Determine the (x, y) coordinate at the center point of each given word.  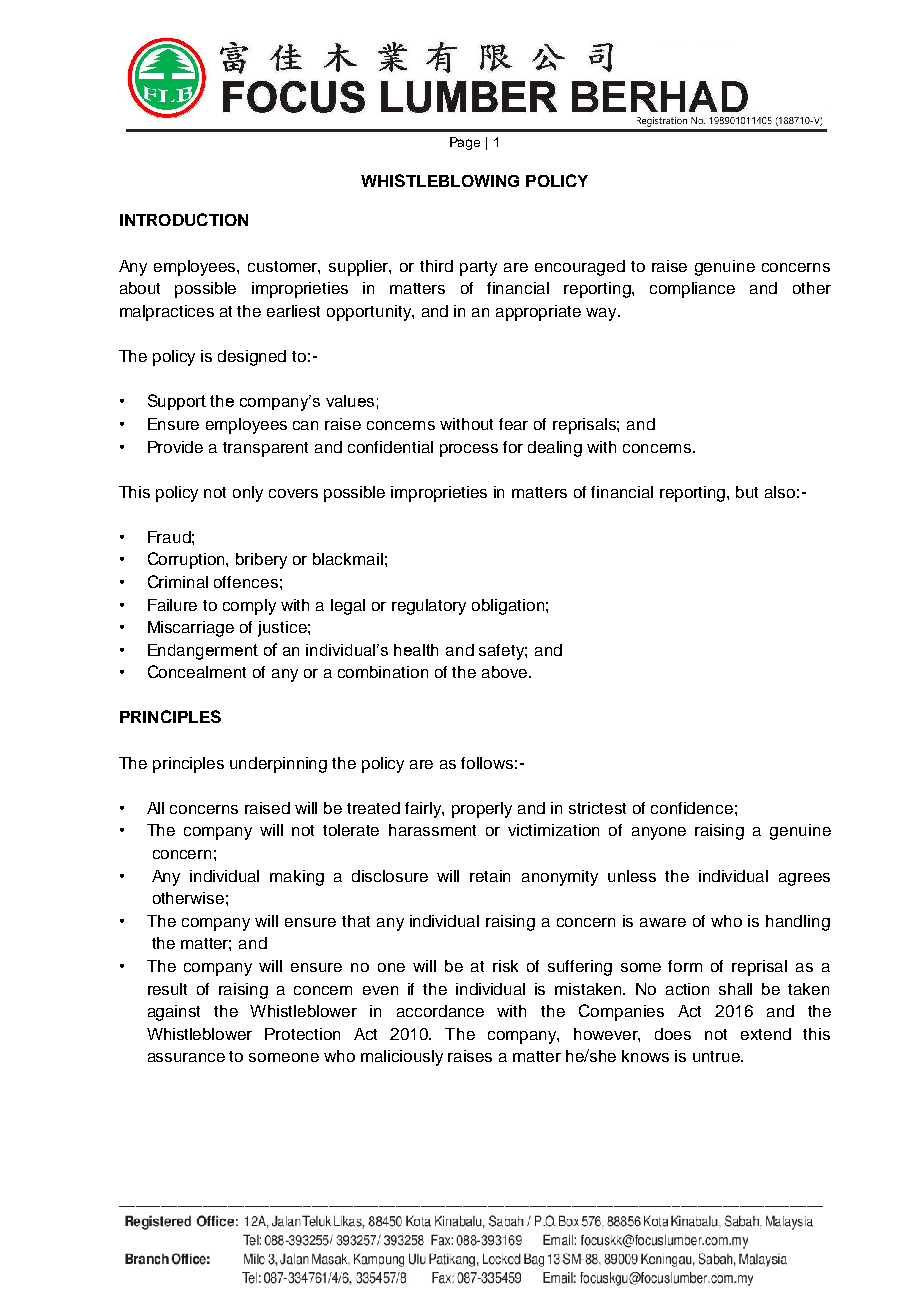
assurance (186, 1057)
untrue (718, 1056)
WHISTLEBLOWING (440, 180)
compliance (692, 290)
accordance (440, 1011)
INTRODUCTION (184, 219)
